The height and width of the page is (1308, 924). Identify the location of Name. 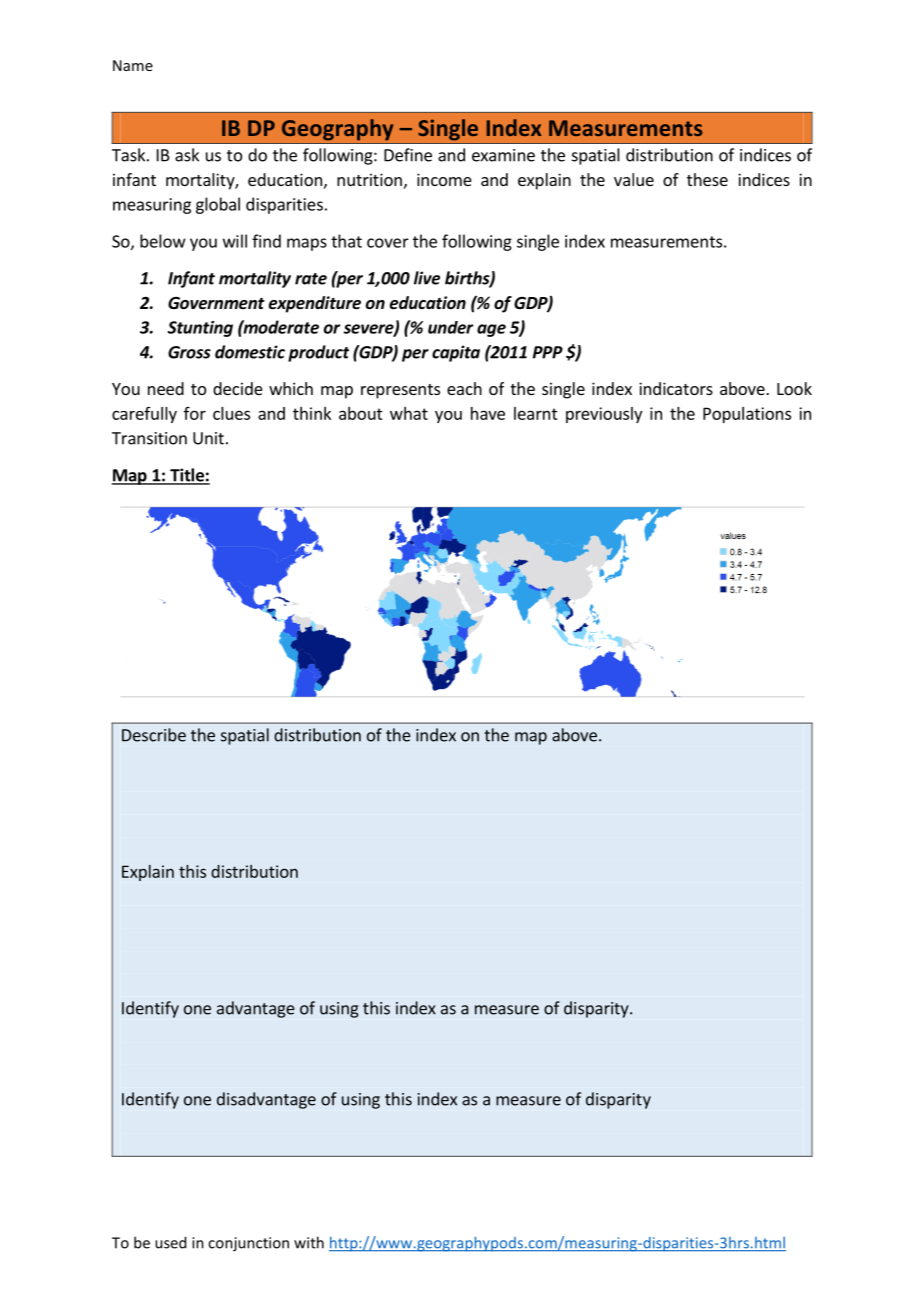
(133, 65).
